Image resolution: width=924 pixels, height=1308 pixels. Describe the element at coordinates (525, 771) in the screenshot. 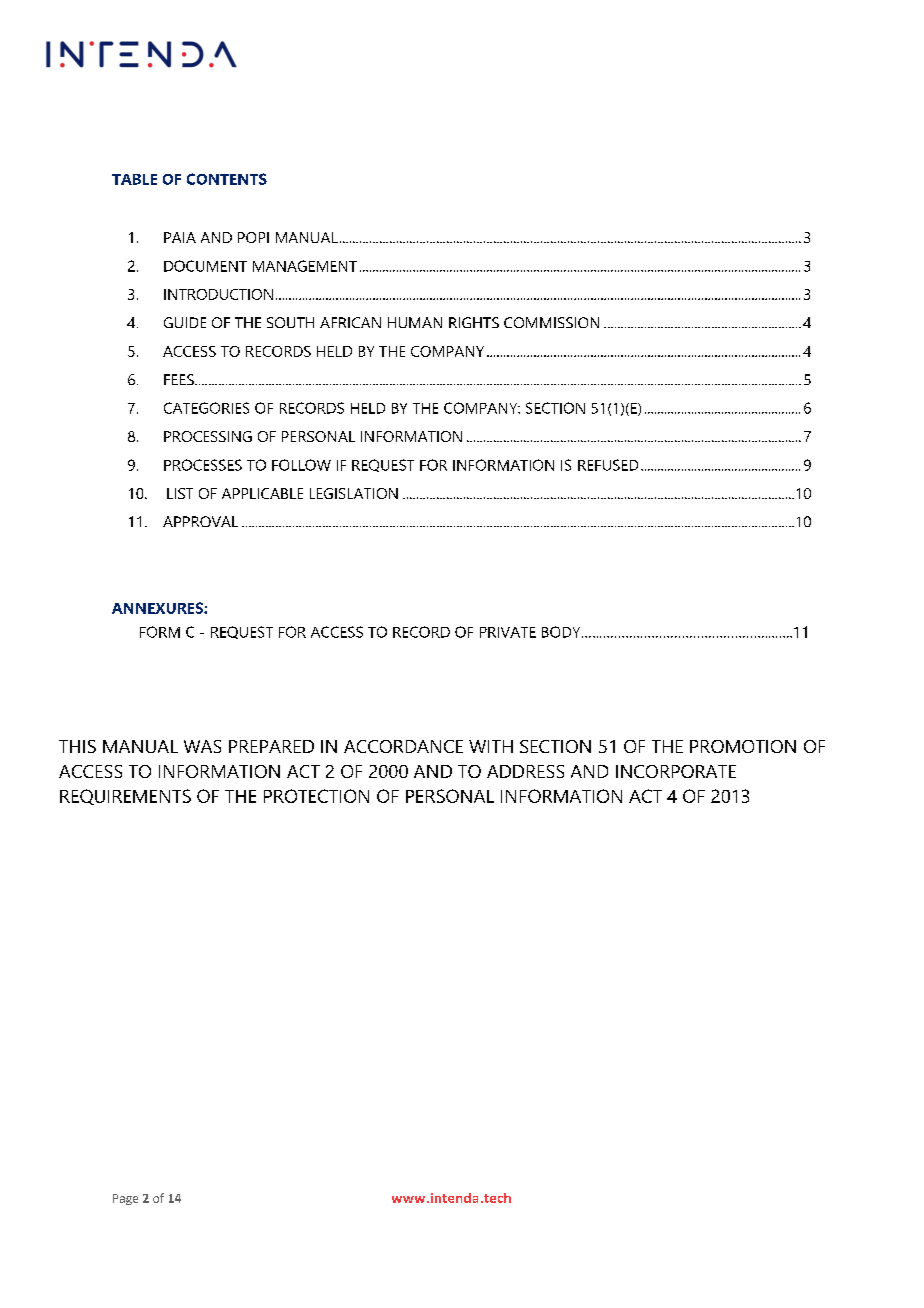

I see `ADDRESS` at that location.
